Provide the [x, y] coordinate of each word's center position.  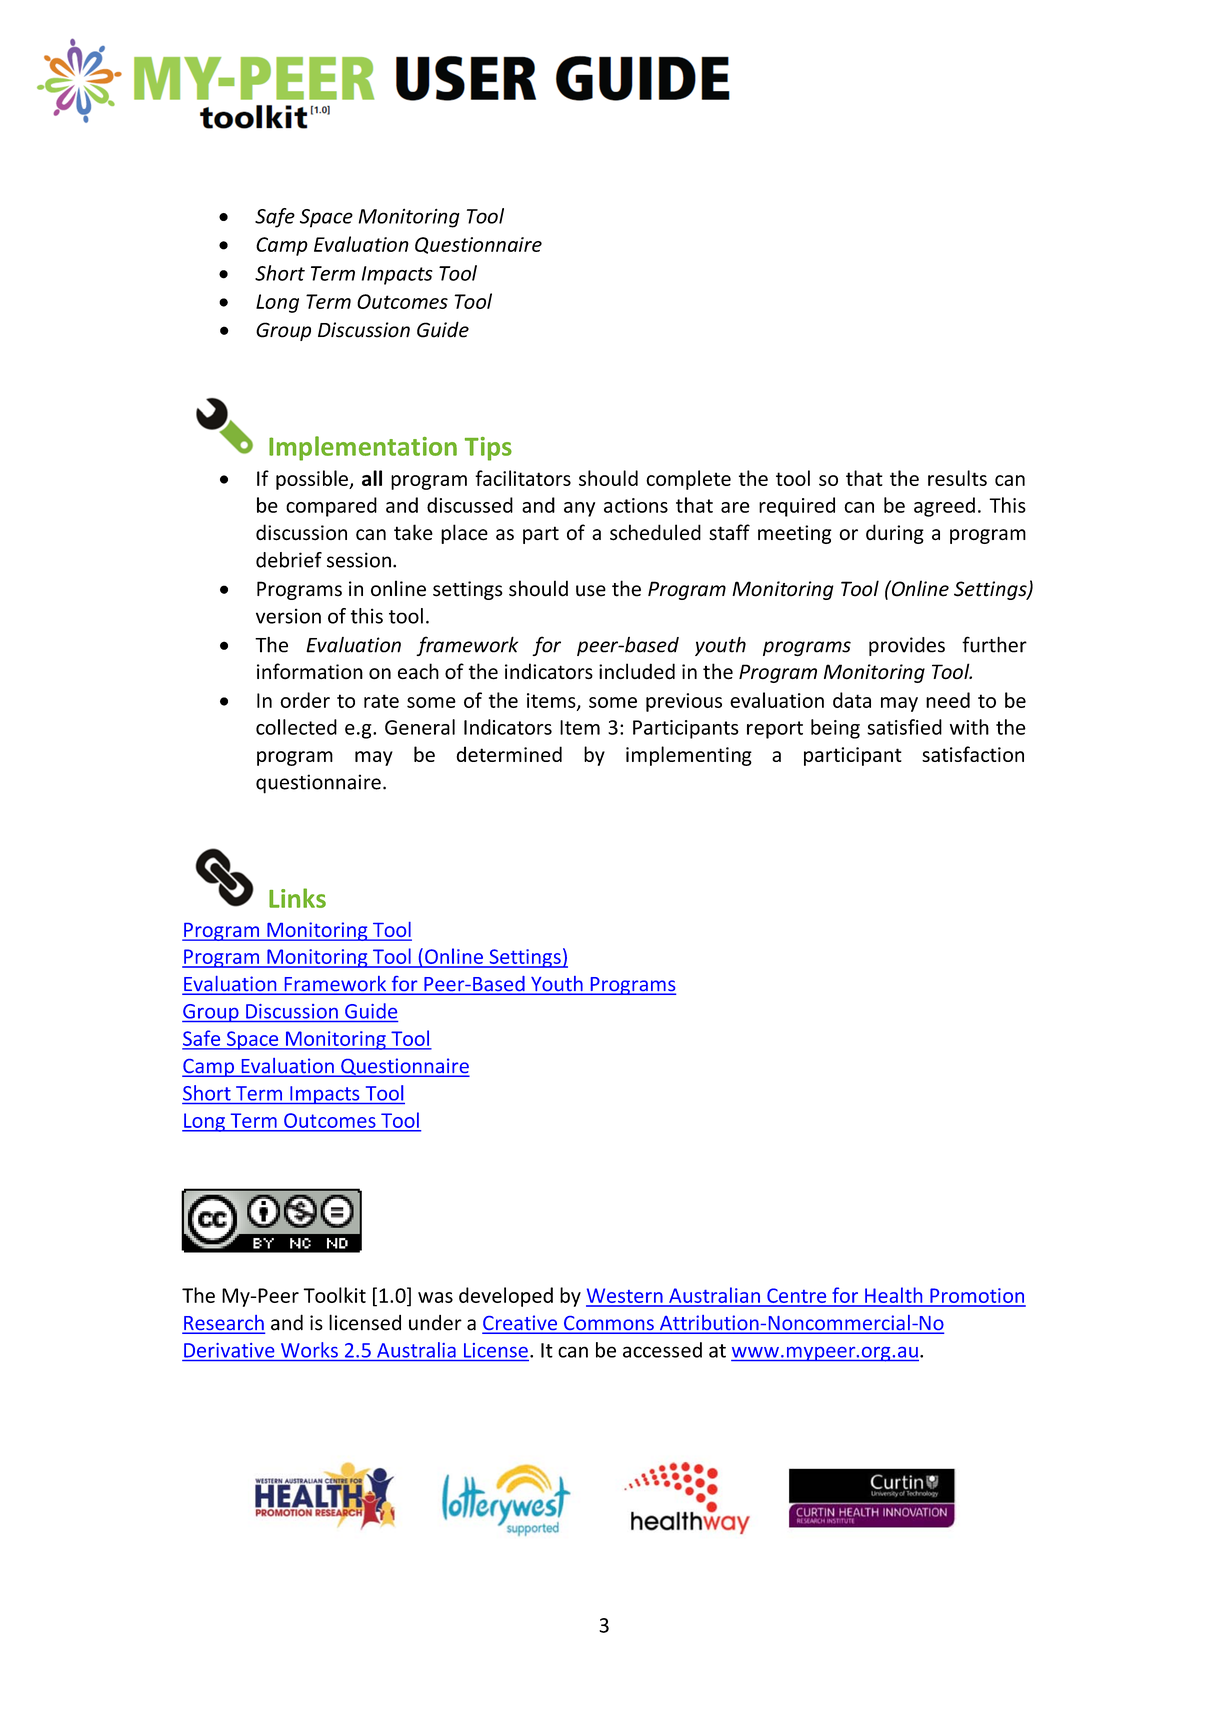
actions [636, 505]
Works [309, 1350]
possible [313, 480]
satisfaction [973, 754]
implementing [689, 756]
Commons [609, 1324]
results [957, 478]
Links [297, 898]
